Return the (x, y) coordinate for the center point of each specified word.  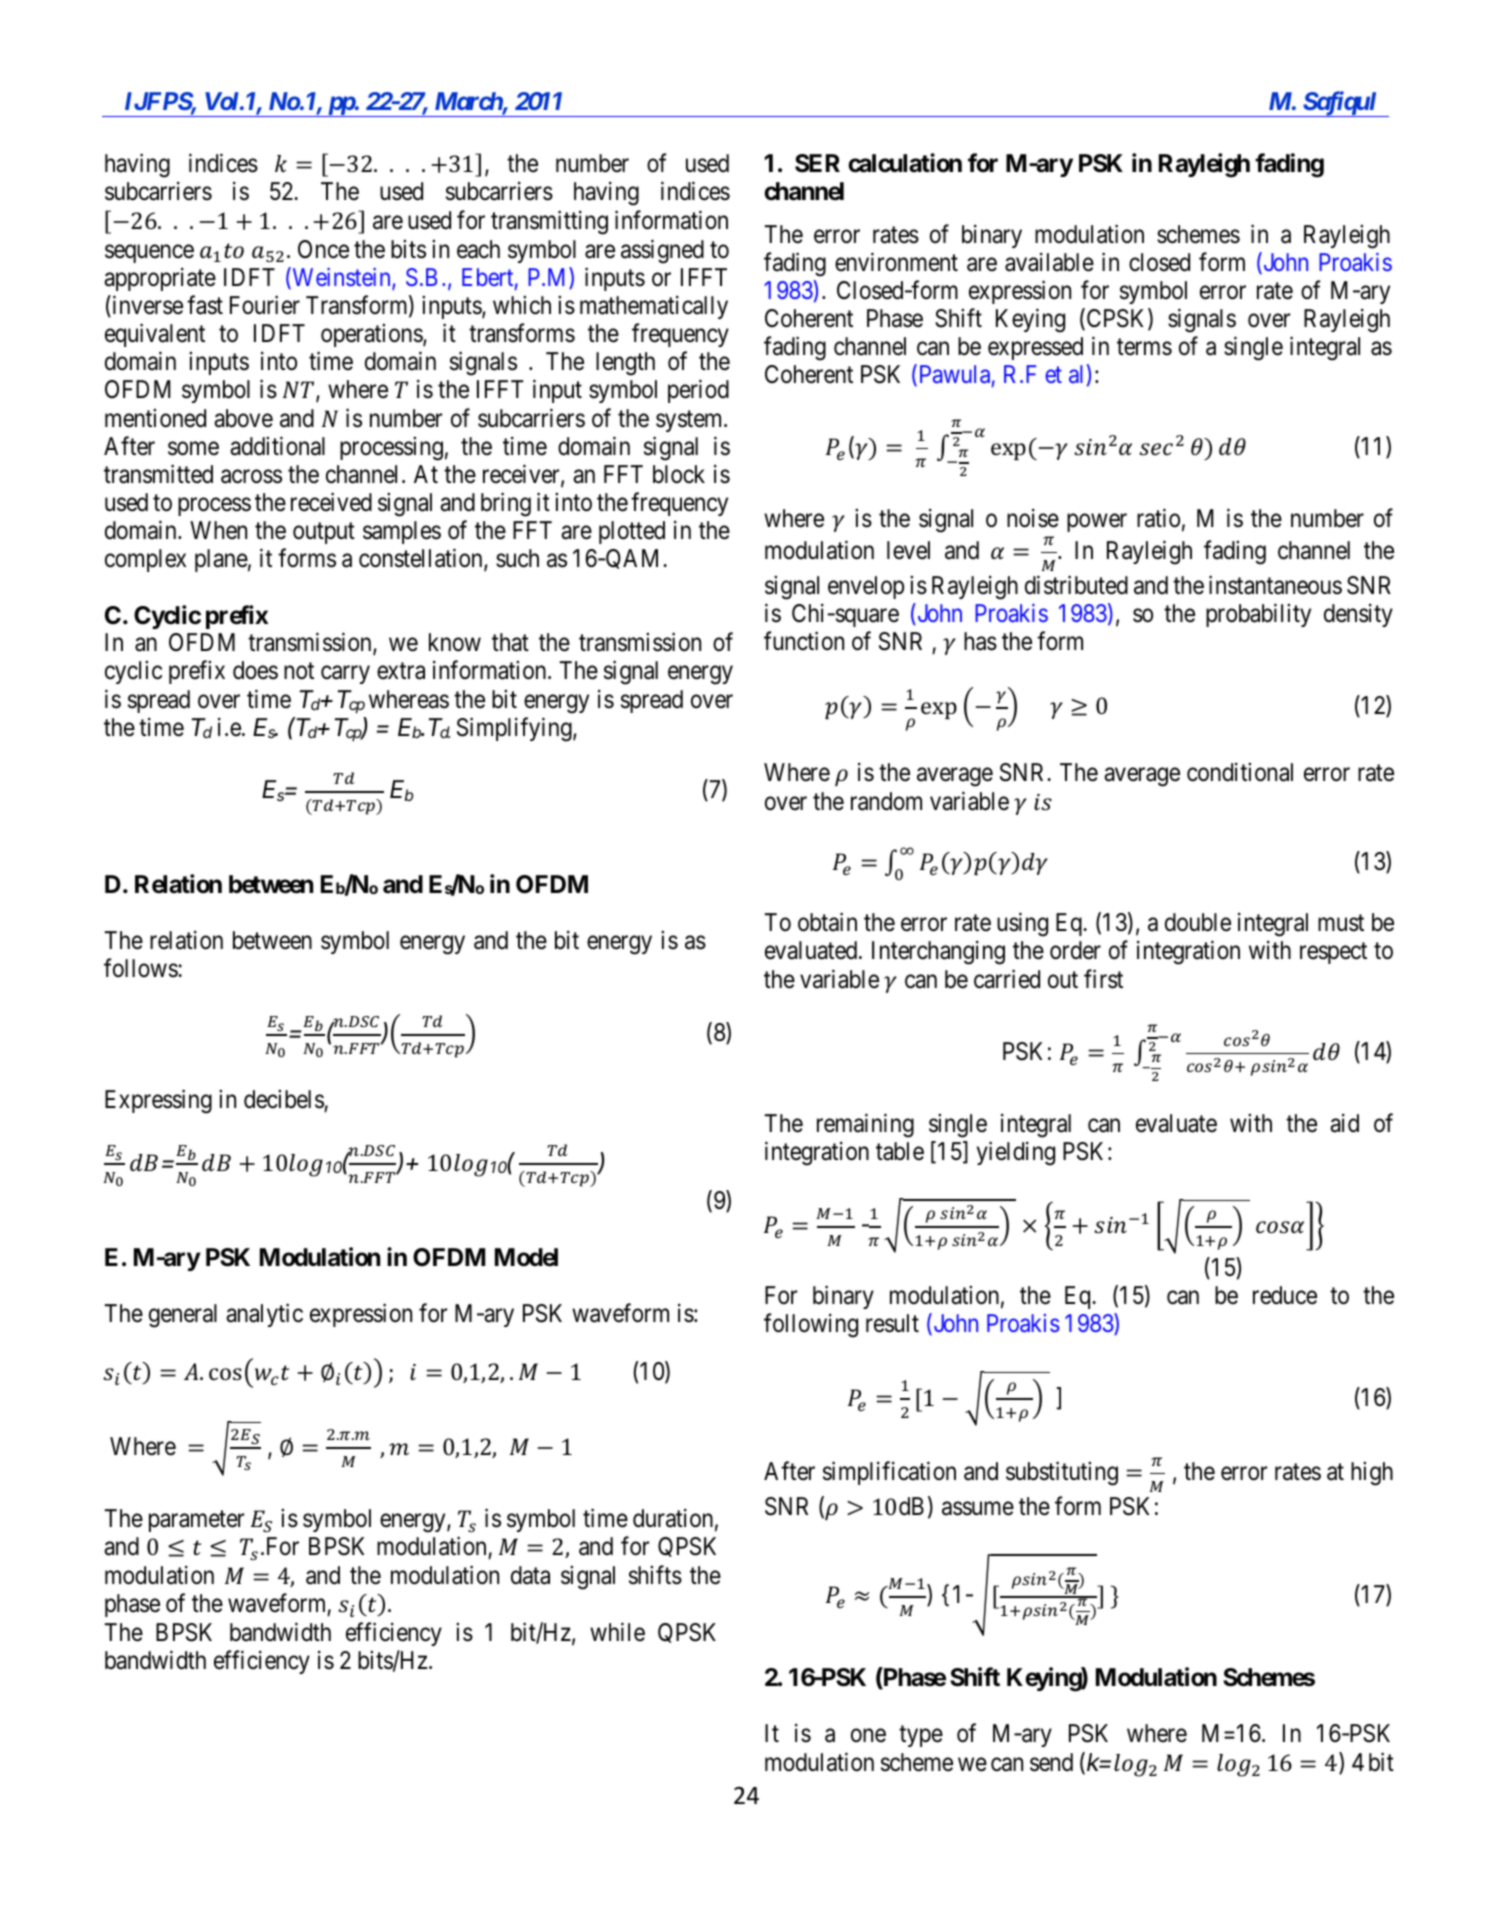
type (921, 1736)
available (1049, 262)
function (804, 641)
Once (323, 249)
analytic (264, 1315)
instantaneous (1275, 585)
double (1198, 922)
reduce (1285, 1295)
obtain (827, 922)
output (324, 533)
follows (141, 968)
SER (817, 163)
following (811, 1326)
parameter (196, 1521)
